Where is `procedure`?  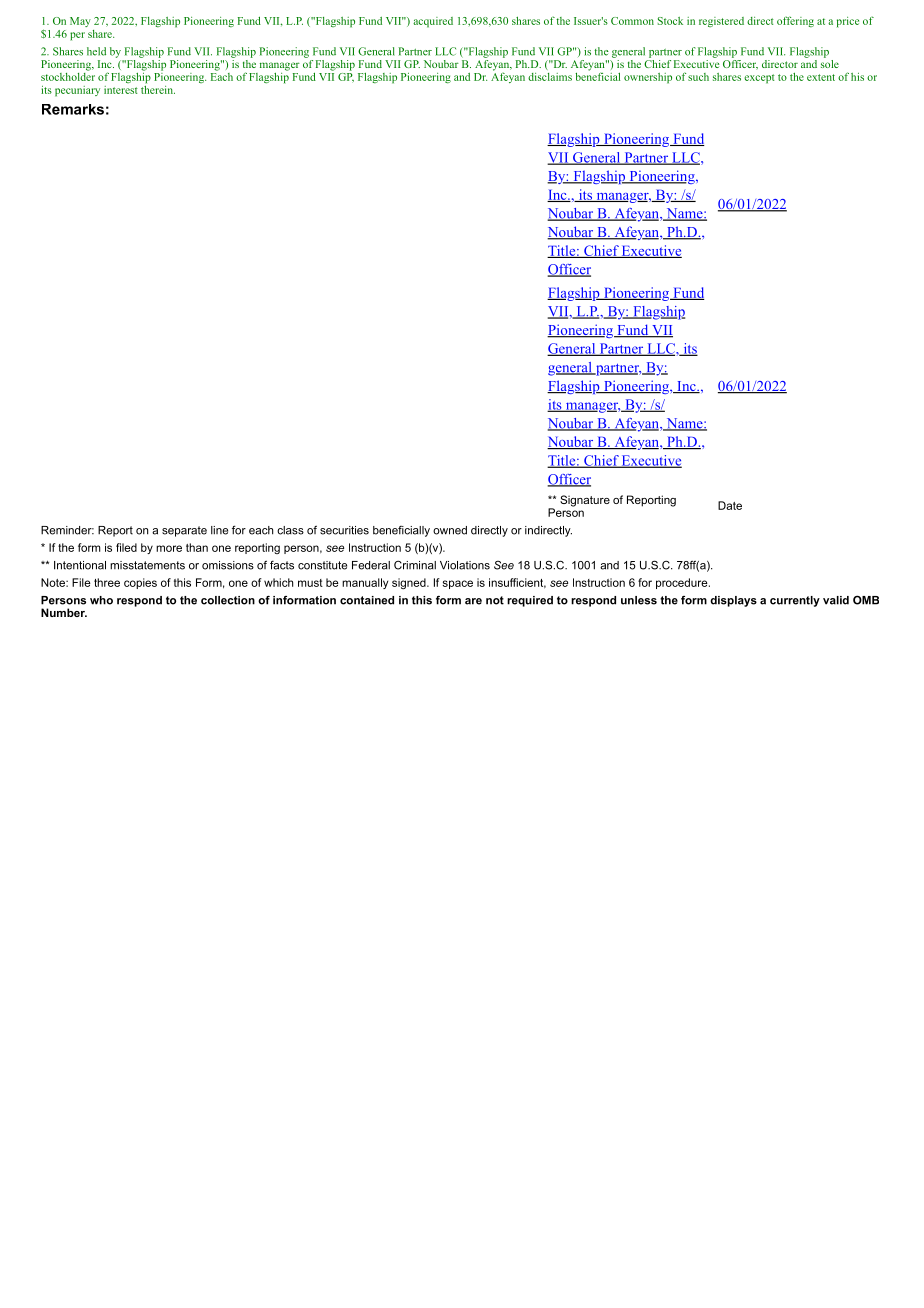 procedure is located at coordinates (683, 583).
